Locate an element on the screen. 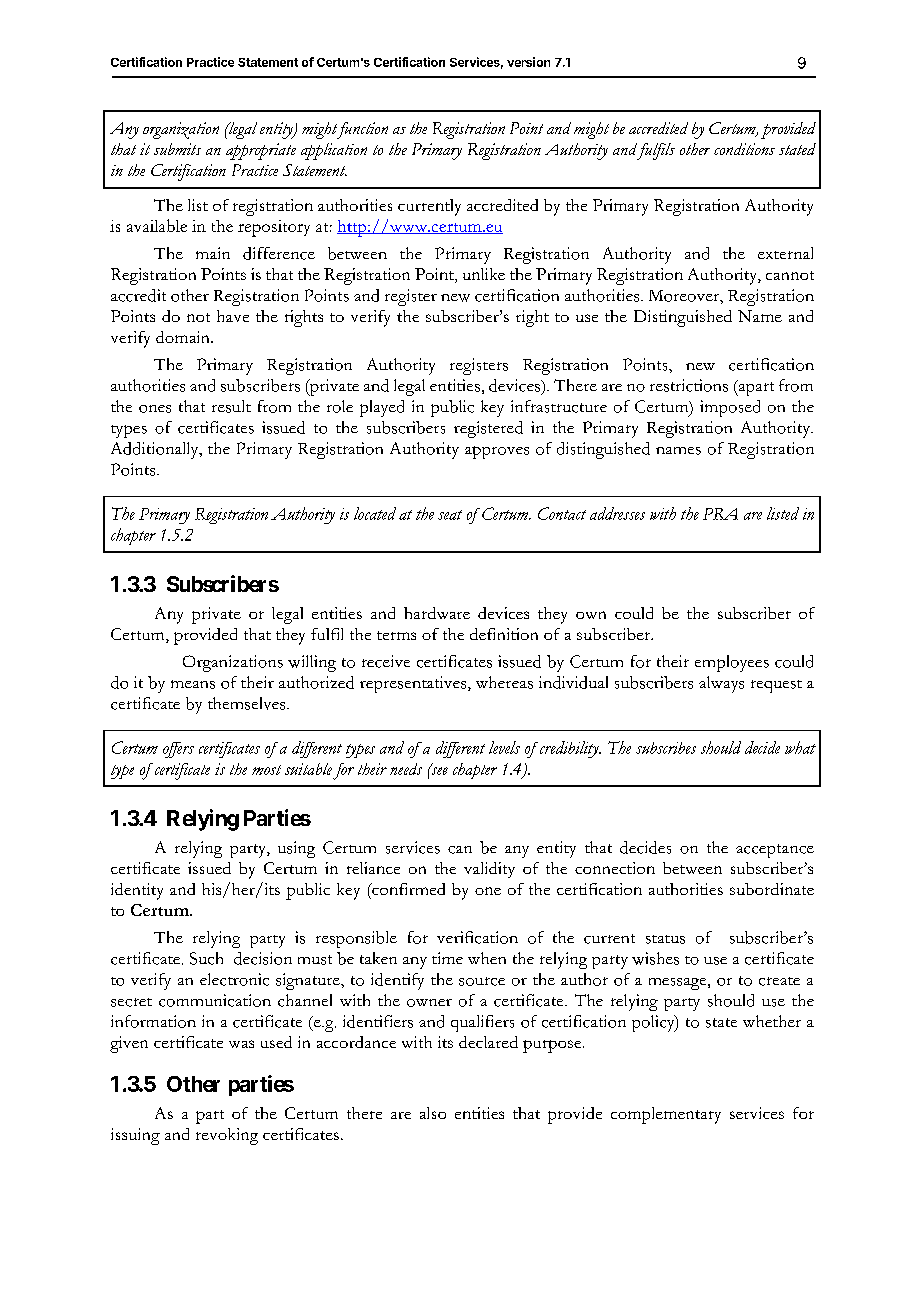  Such is located at coordinates (206, 958).
